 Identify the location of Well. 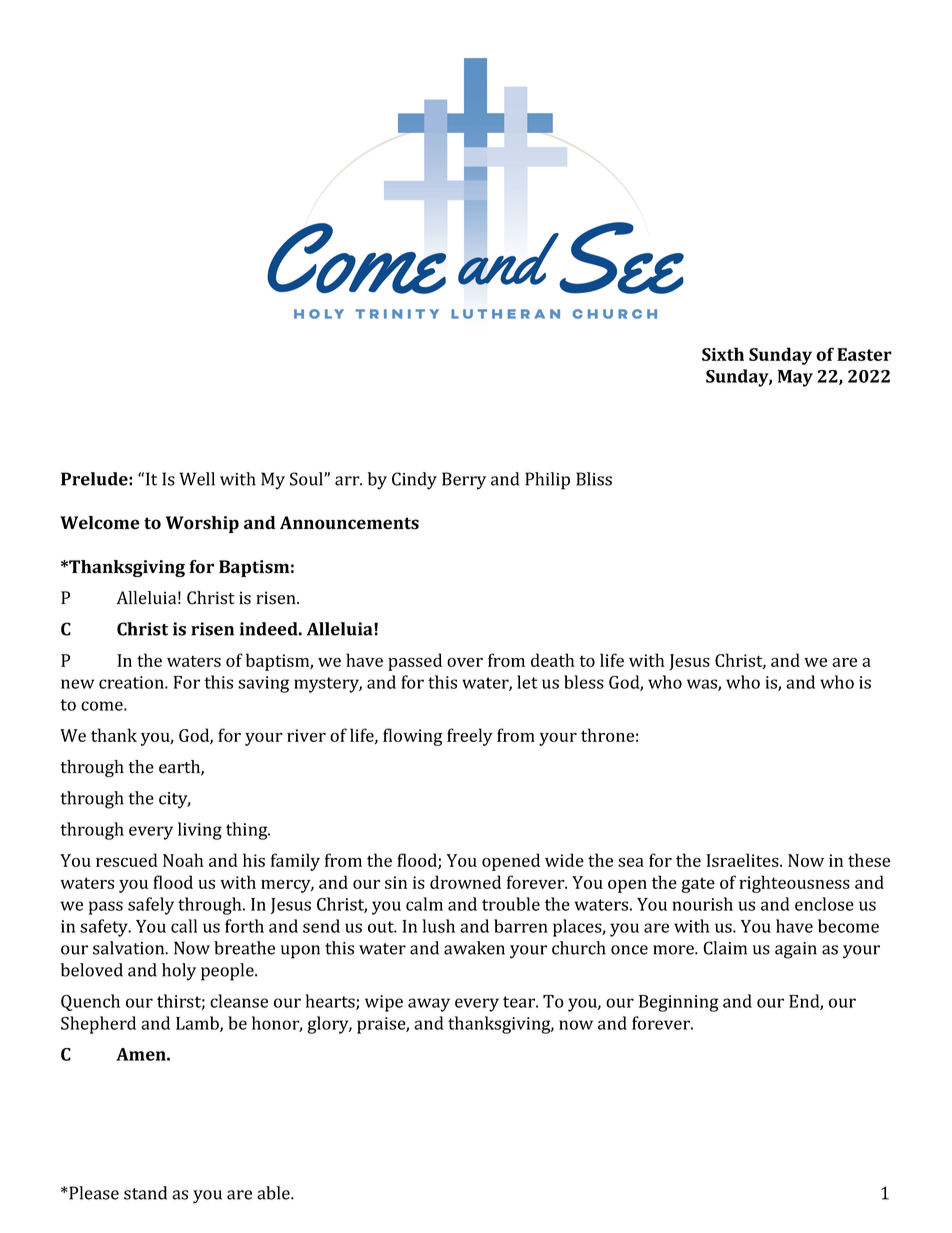
(197, 479).
